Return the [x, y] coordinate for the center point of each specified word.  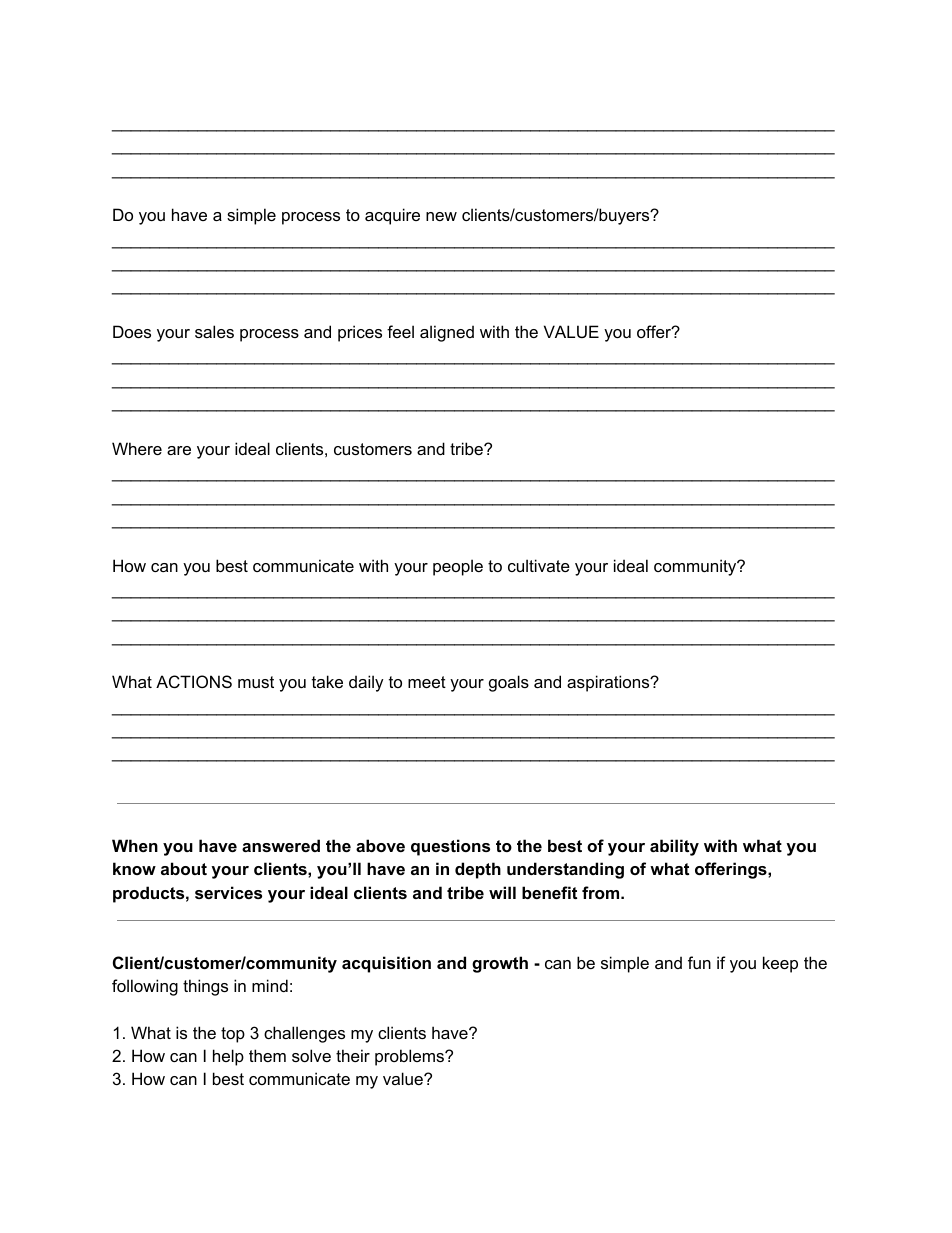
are [179, 450]
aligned [447, 333]
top [233, 1035]
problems [410, 1057]
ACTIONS [194, 681]
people [458, 567]
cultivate [539, 565]
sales [214, 331]
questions [450, 847]
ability [674, 847]
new [441, 216]
